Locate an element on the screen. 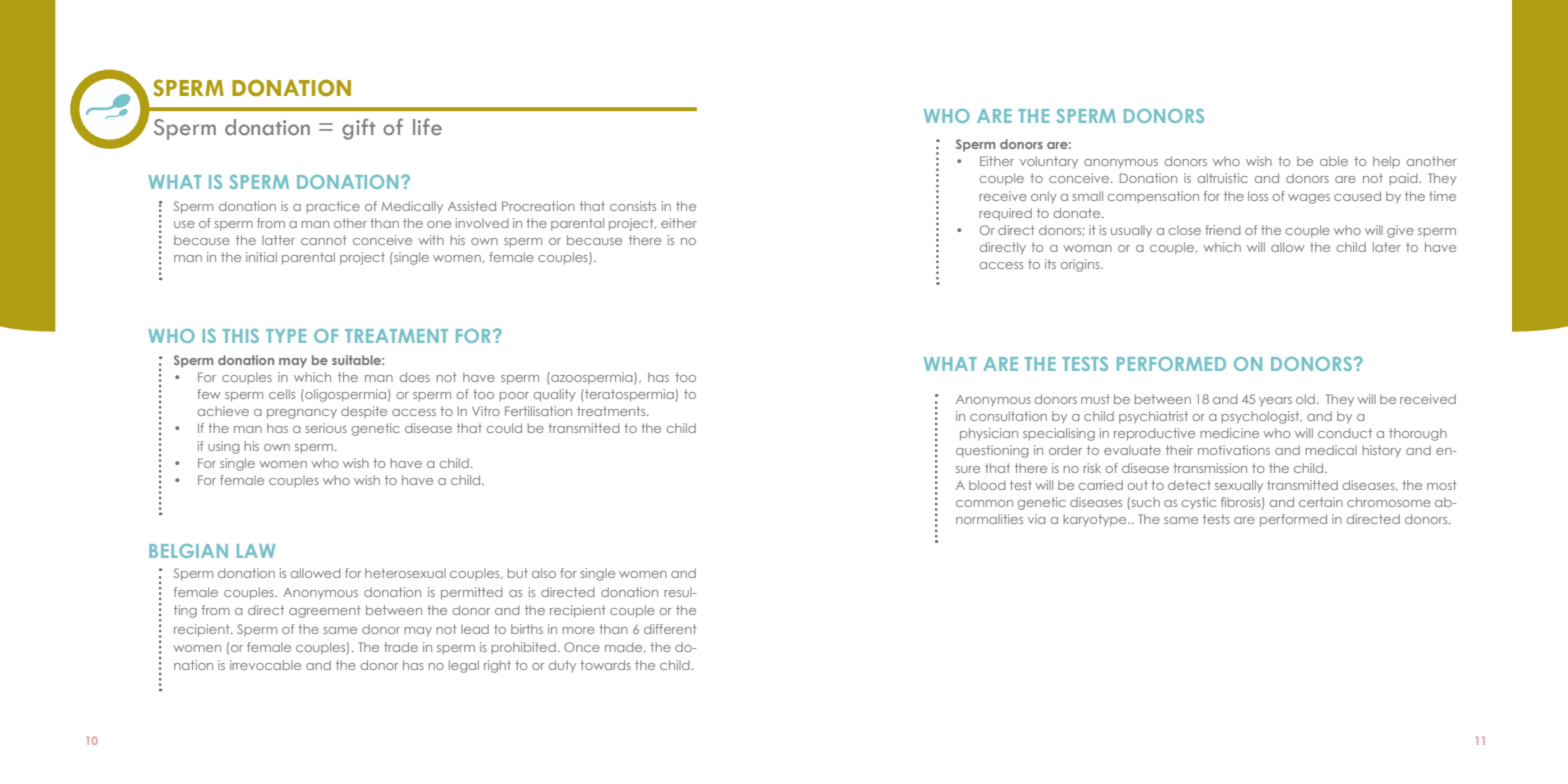 The width and height of the screenshot is (1568, 784). initial is located at coordinates (261, 257).
